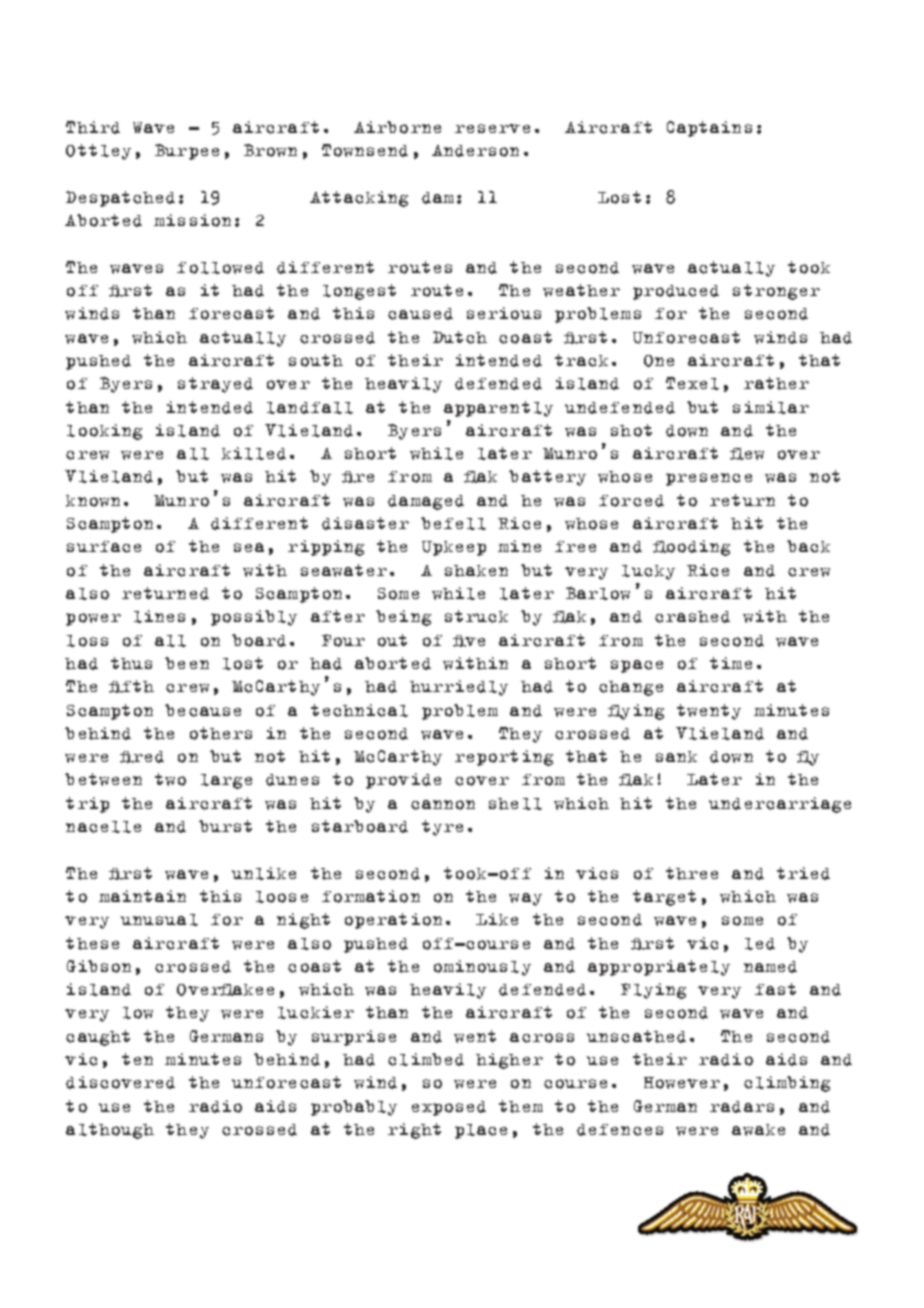 The width and height of the screenshot is (924, 1308). I want to click on Burpee, so click(187, 152).
